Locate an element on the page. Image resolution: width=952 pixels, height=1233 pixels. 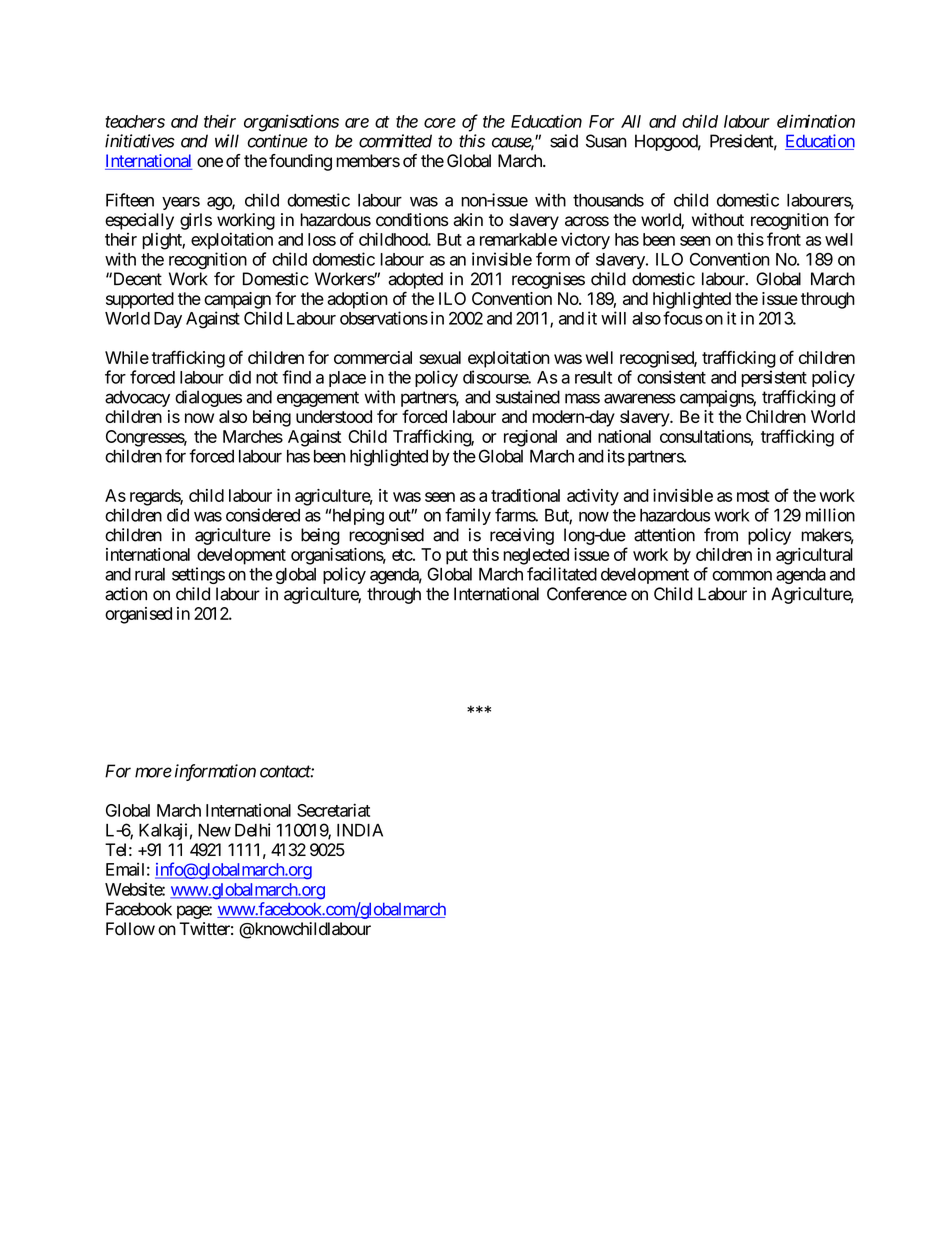
rural is located at coordinates (150, 574).
